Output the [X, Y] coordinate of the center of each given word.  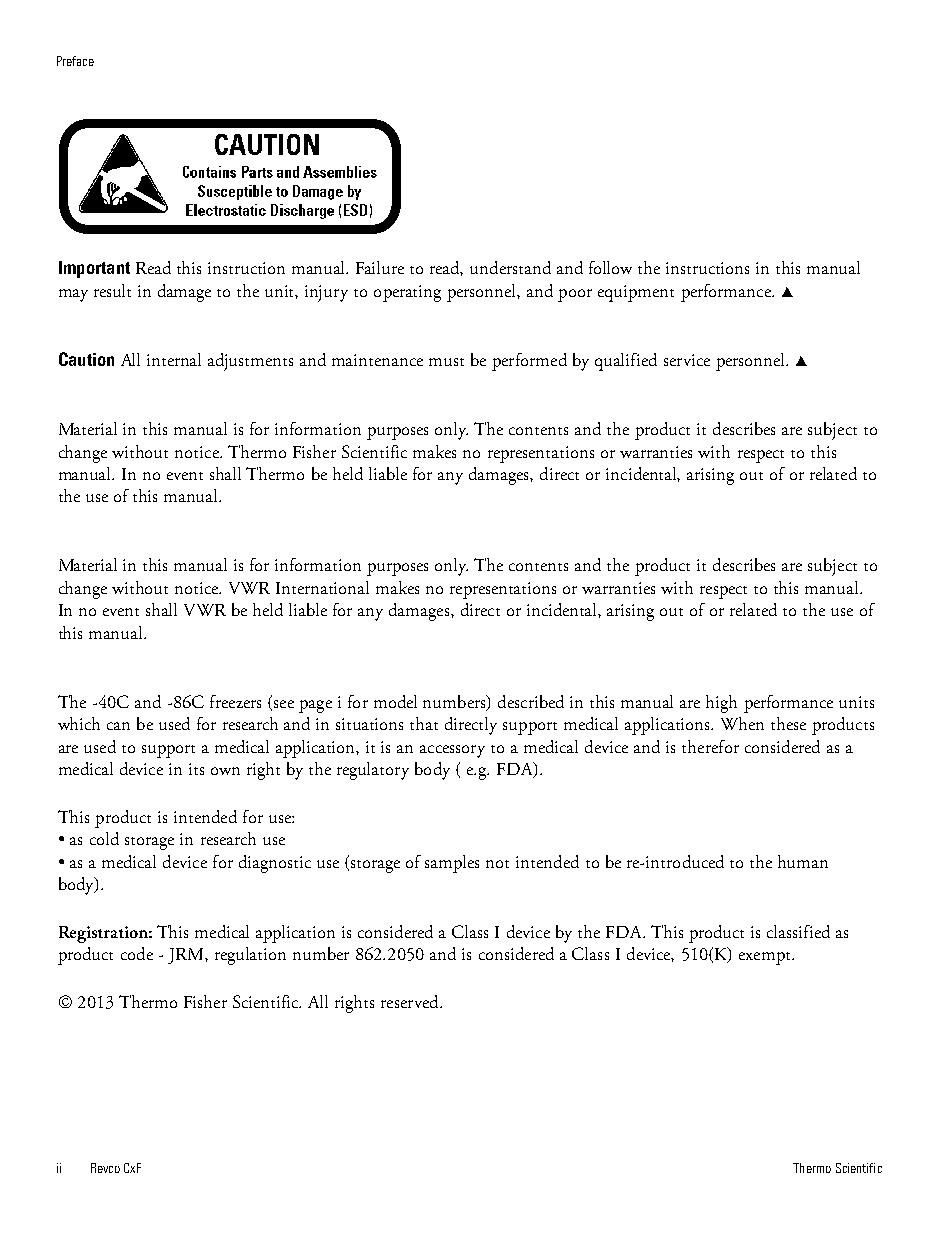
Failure [380, 267]
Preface [75, 61]
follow [610, 267]
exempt [766, 958]
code [137, 953]
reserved [411, 1001]
